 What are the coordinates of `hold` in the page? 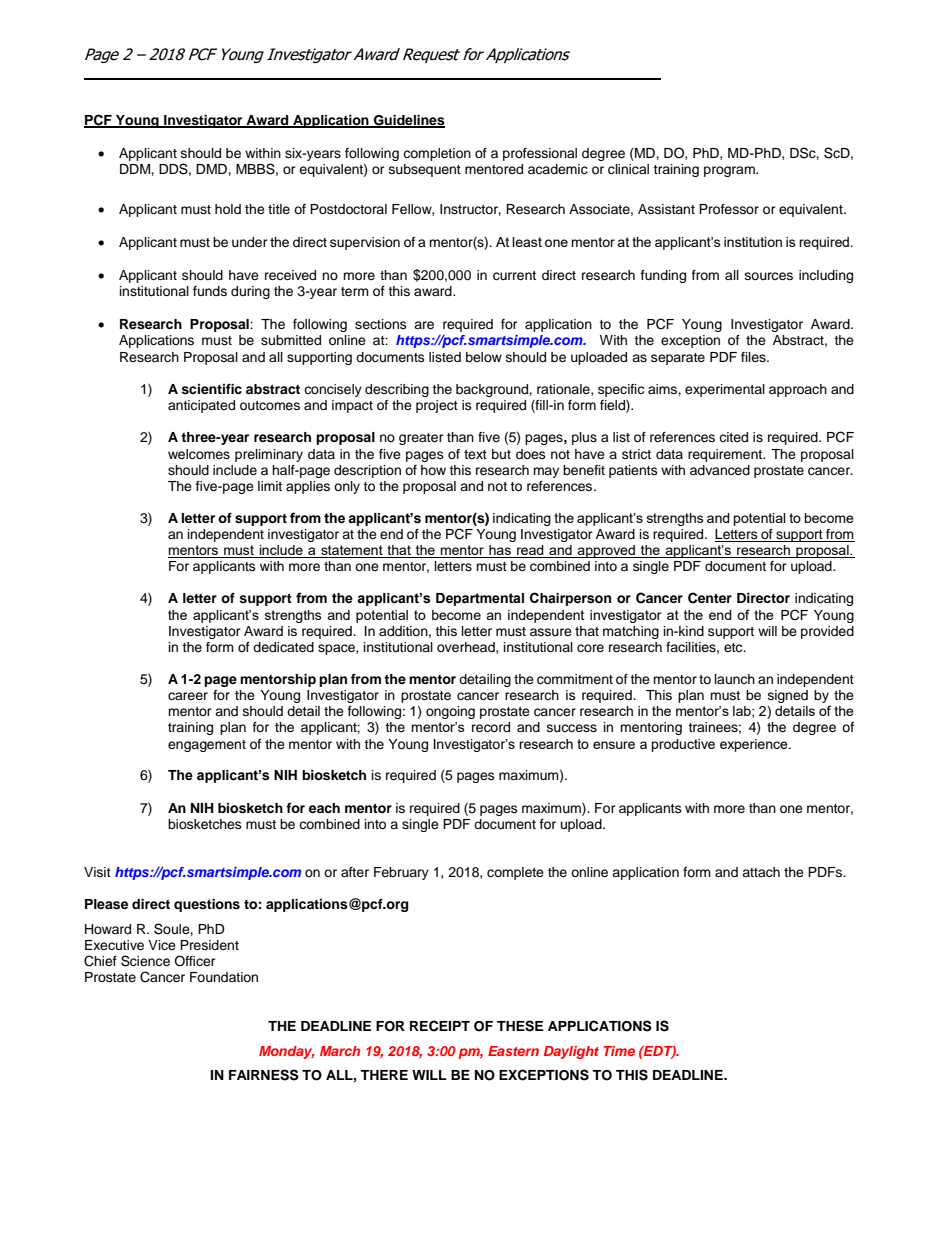 It's located at (228, 209).
